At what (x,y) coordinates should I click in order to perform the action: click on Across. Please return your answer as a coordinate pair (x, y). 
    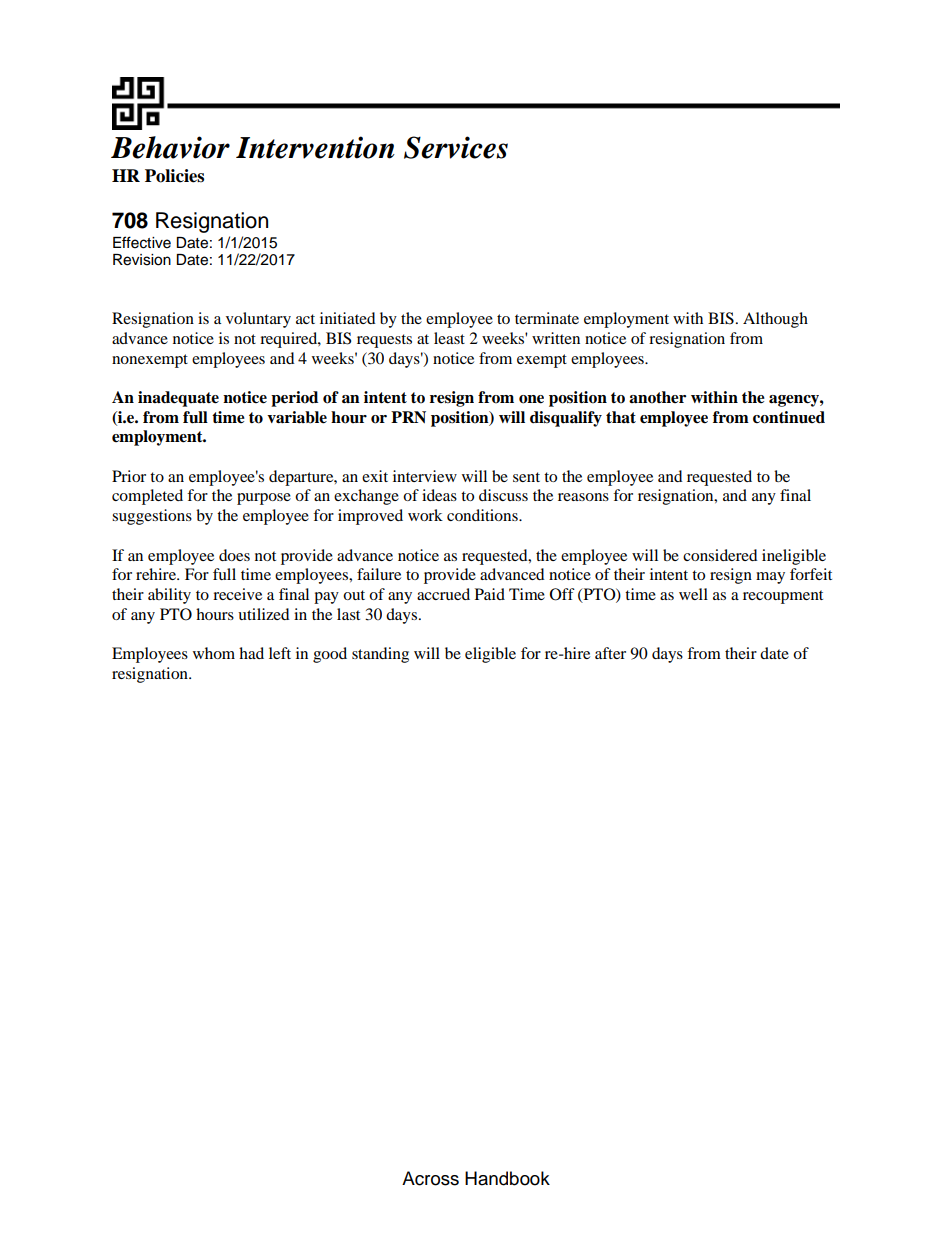
    Looking at the image, I should click on (430, 1178).
